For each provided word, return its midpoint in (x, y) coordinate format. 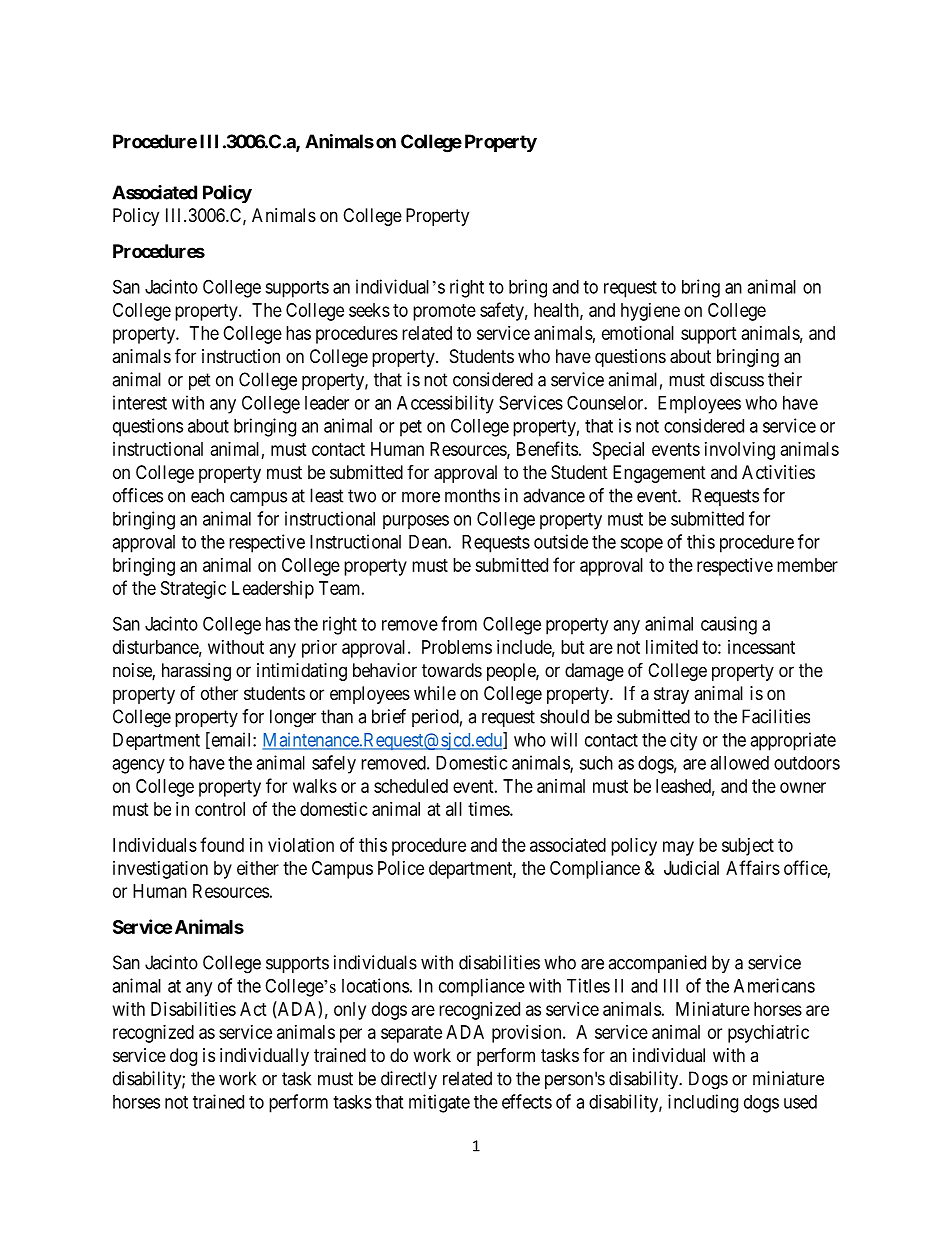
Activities (778, 472)
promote (444, 312)
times (489, 809)
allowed (739, 763)
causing (729, 625)
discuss (737, 379)
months (472, 495)
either (258, 868)
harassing (196, 672)
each (207, 495)
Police (401, 868)
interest (140, 402)
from (459, 623)
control (220, 809)
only (350, 1011)
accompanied (657, 964)
